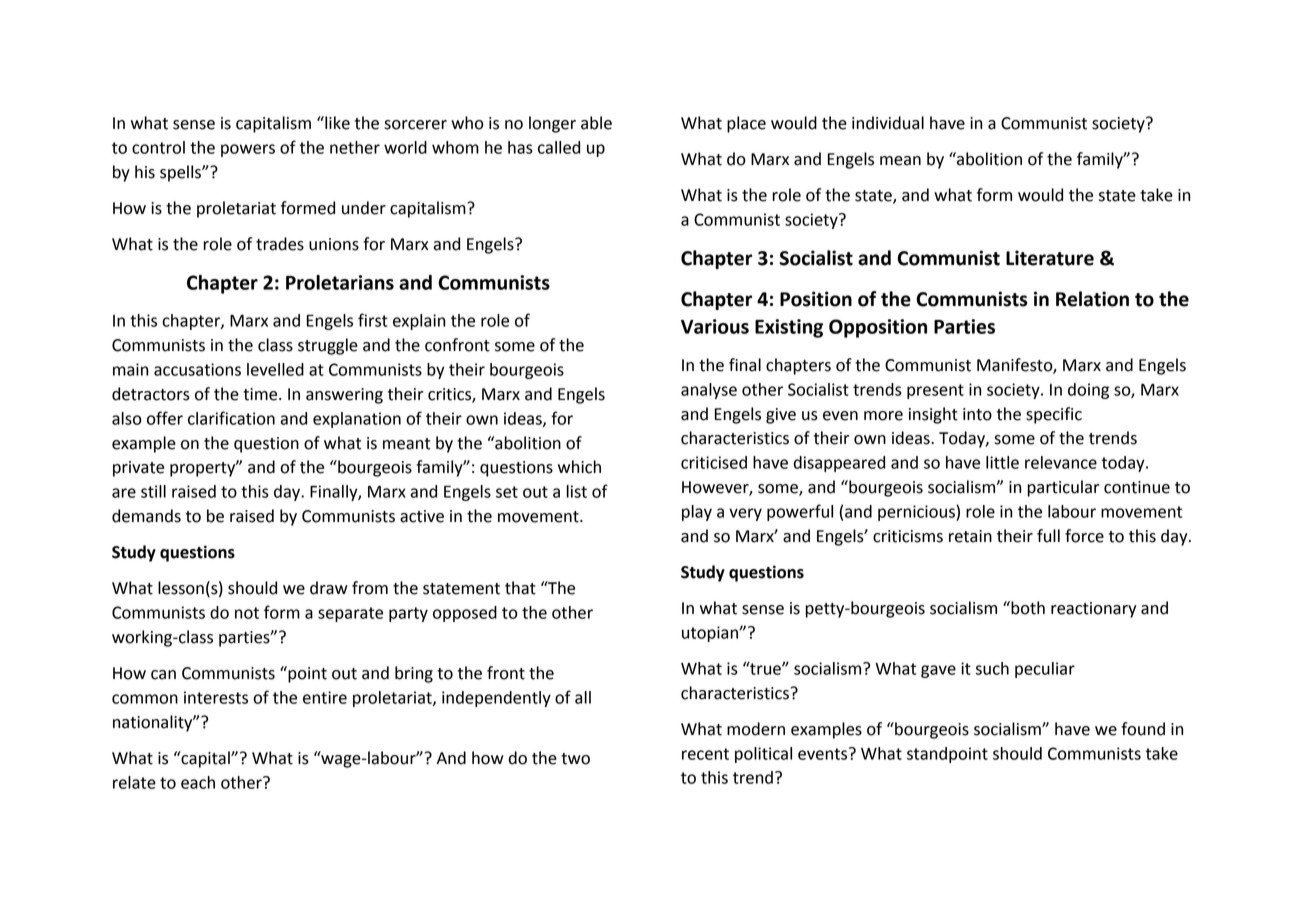  I want to click on both, so click(1027, 608).
